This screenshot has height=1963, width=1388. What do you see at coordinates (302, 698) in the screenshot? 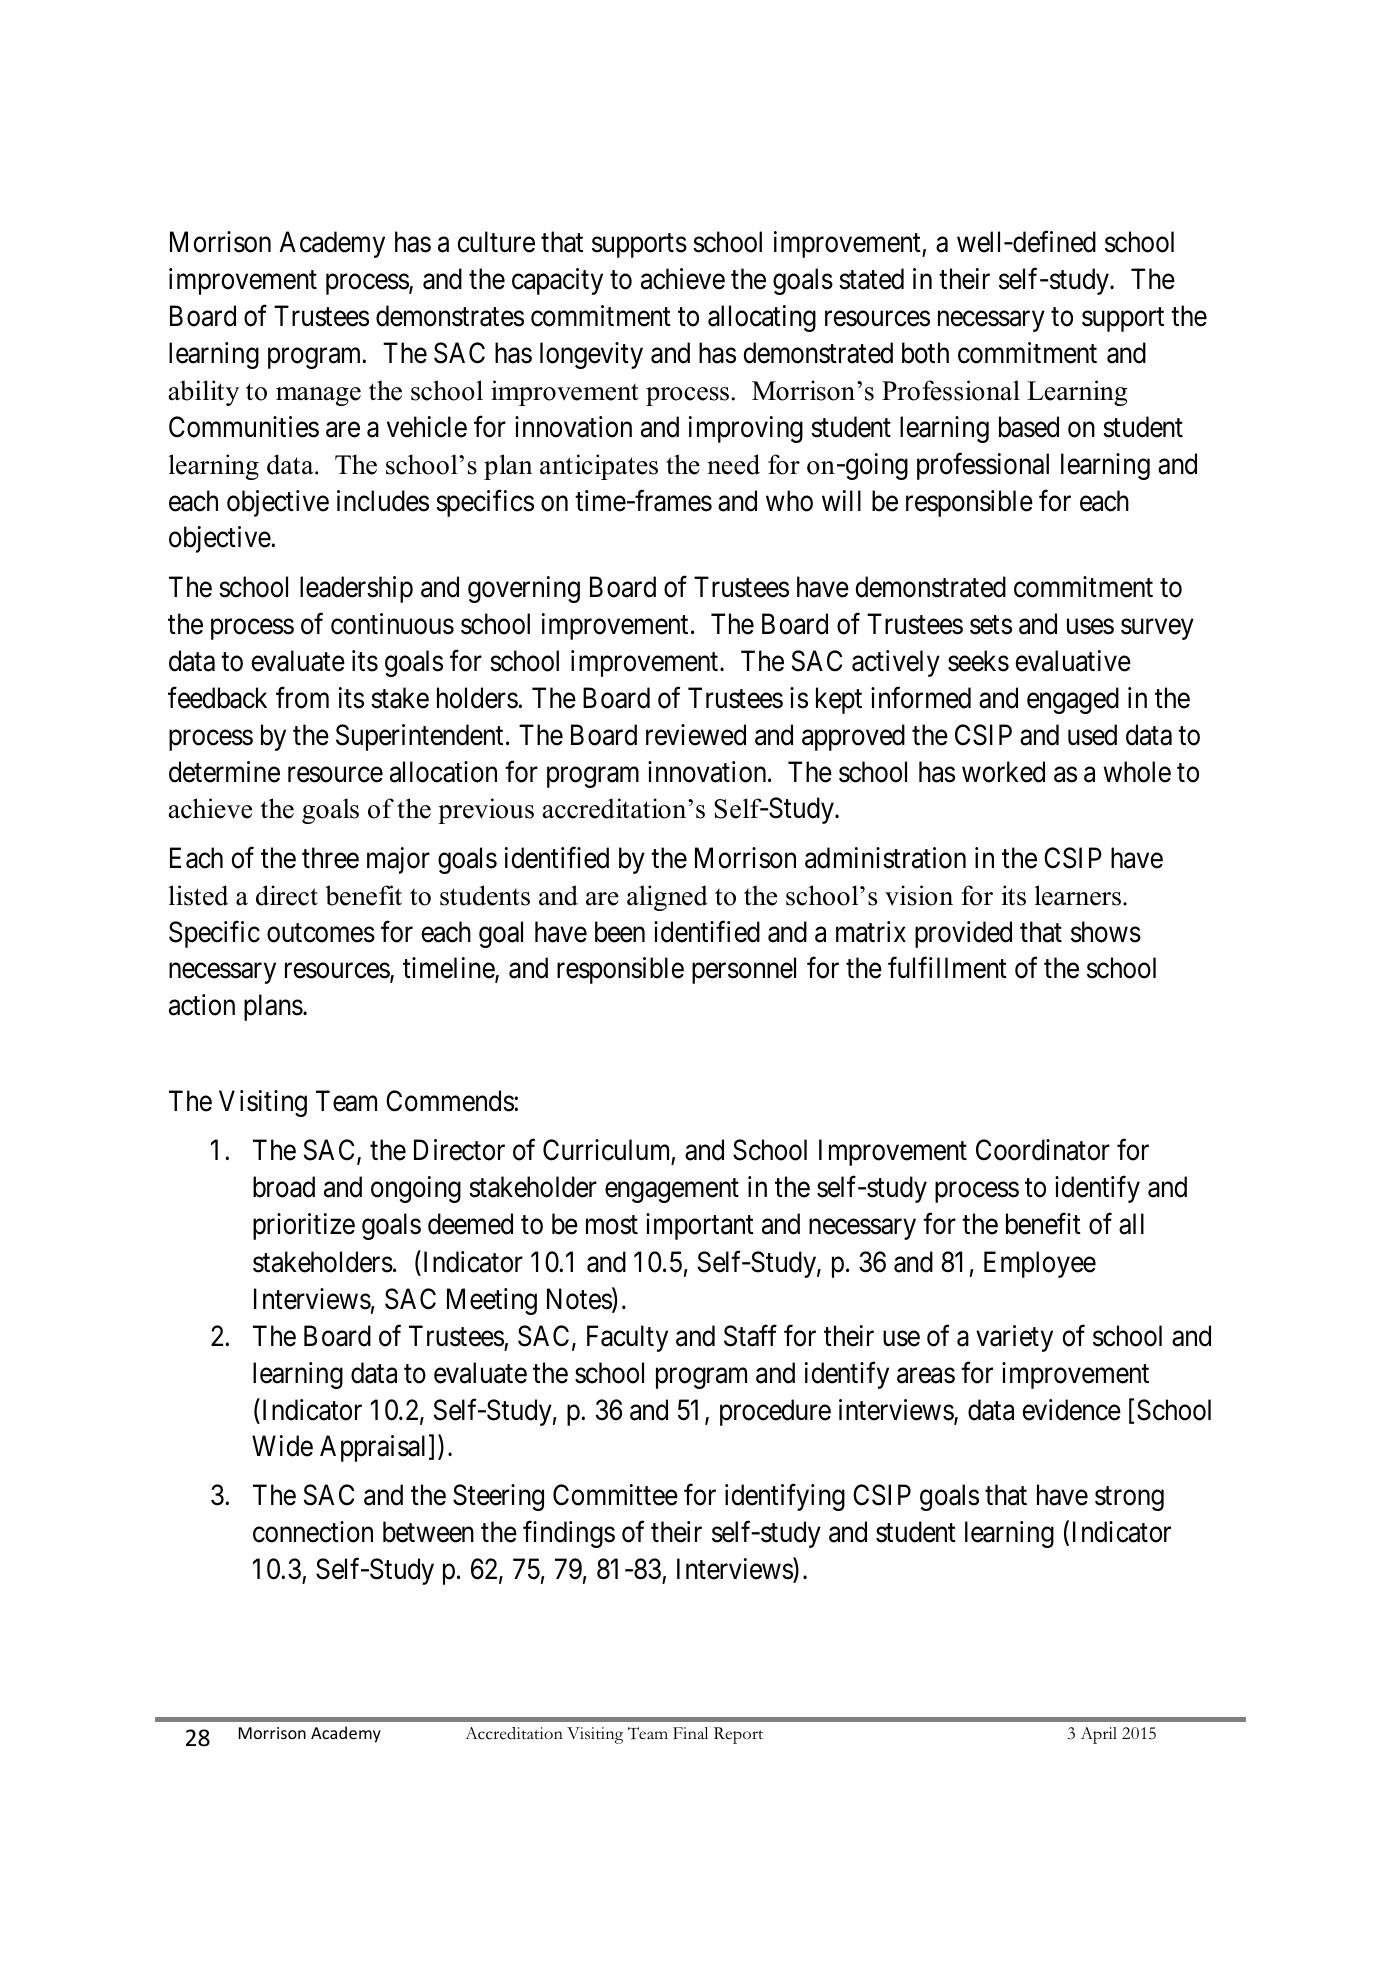
I see `from` at bounding box center [302, 698].
